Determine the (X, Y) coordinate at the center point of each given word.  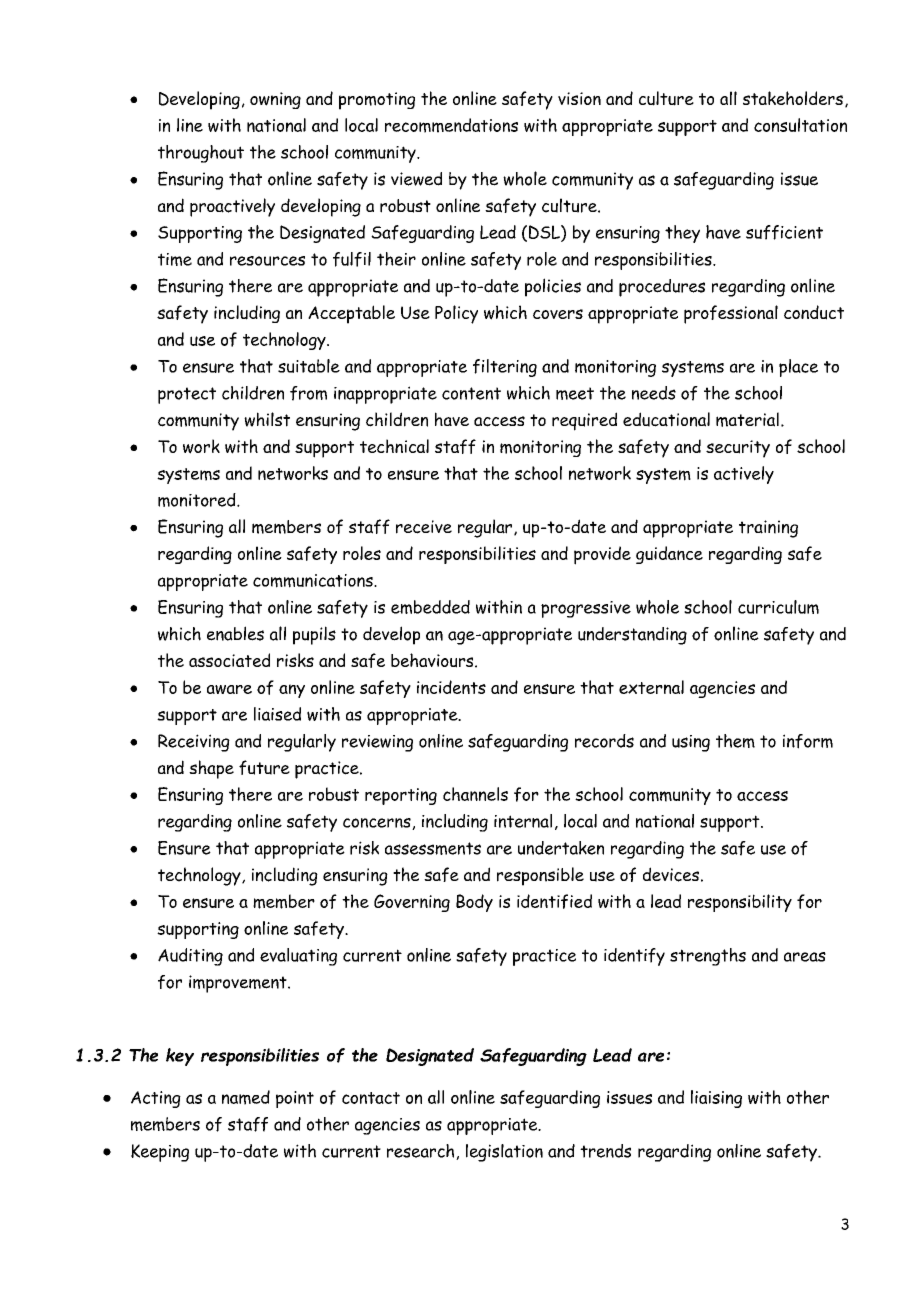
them (735, 741)
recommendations (451, 125)
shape (211, 769)
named (246, 1097)
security (738, 449)
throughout (201, 154)
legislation (504, 1153)
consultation (800, 125)
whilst (267, 419)
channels (475, 794)
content (471, 393)
